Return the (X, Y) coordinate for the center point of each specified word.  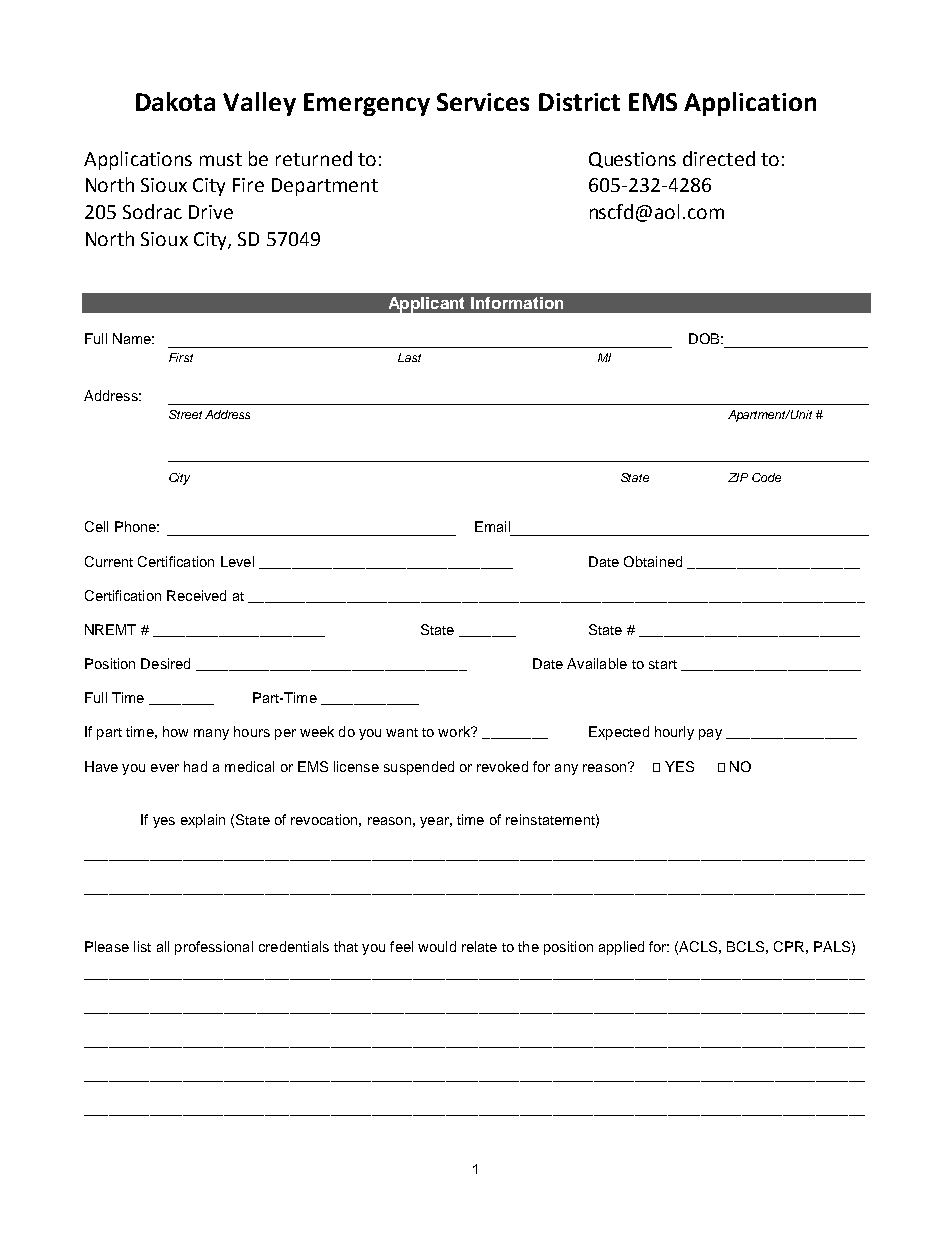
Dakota (175, 101)
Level (237, 561)
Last (409, 357)
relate (479, 946)
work (455, 731)
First (181, 357)
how (175, 731)
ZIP (738, 477)
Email (492, 526)
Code (766, 477)
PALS (832, 946)
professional (214, 948)
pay (710, 734)
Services (483, 102)
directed (719, 158)
